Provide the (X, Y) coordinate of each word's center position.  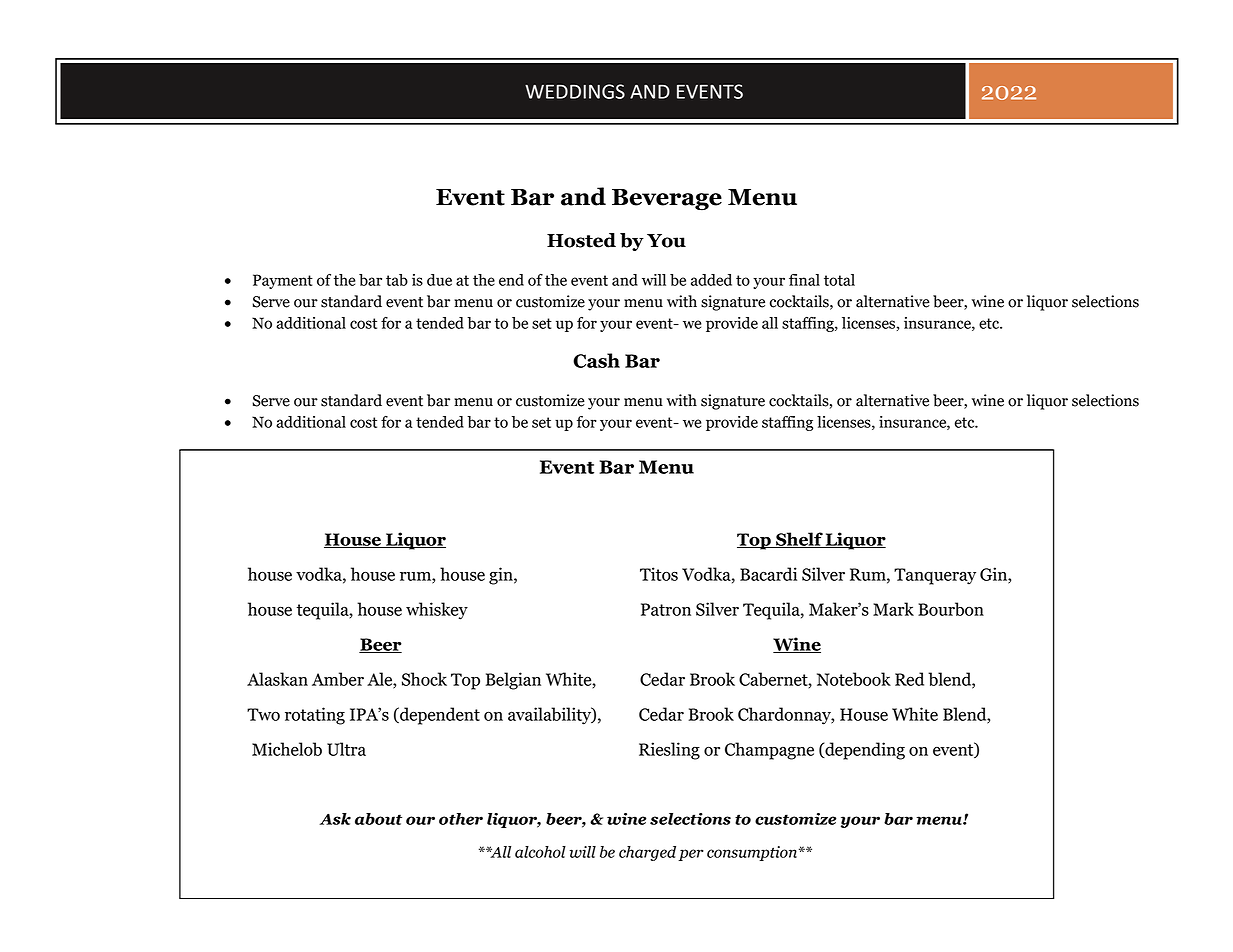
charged (647, 853)
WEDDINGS (575, 91)
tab (397, 280)
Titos (659, 574)
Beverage (667, 200)
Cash (596, 360)
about (378, 819)
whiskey (437, 611)
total (839, 280)
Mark (893, 609)
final (804, 280)
